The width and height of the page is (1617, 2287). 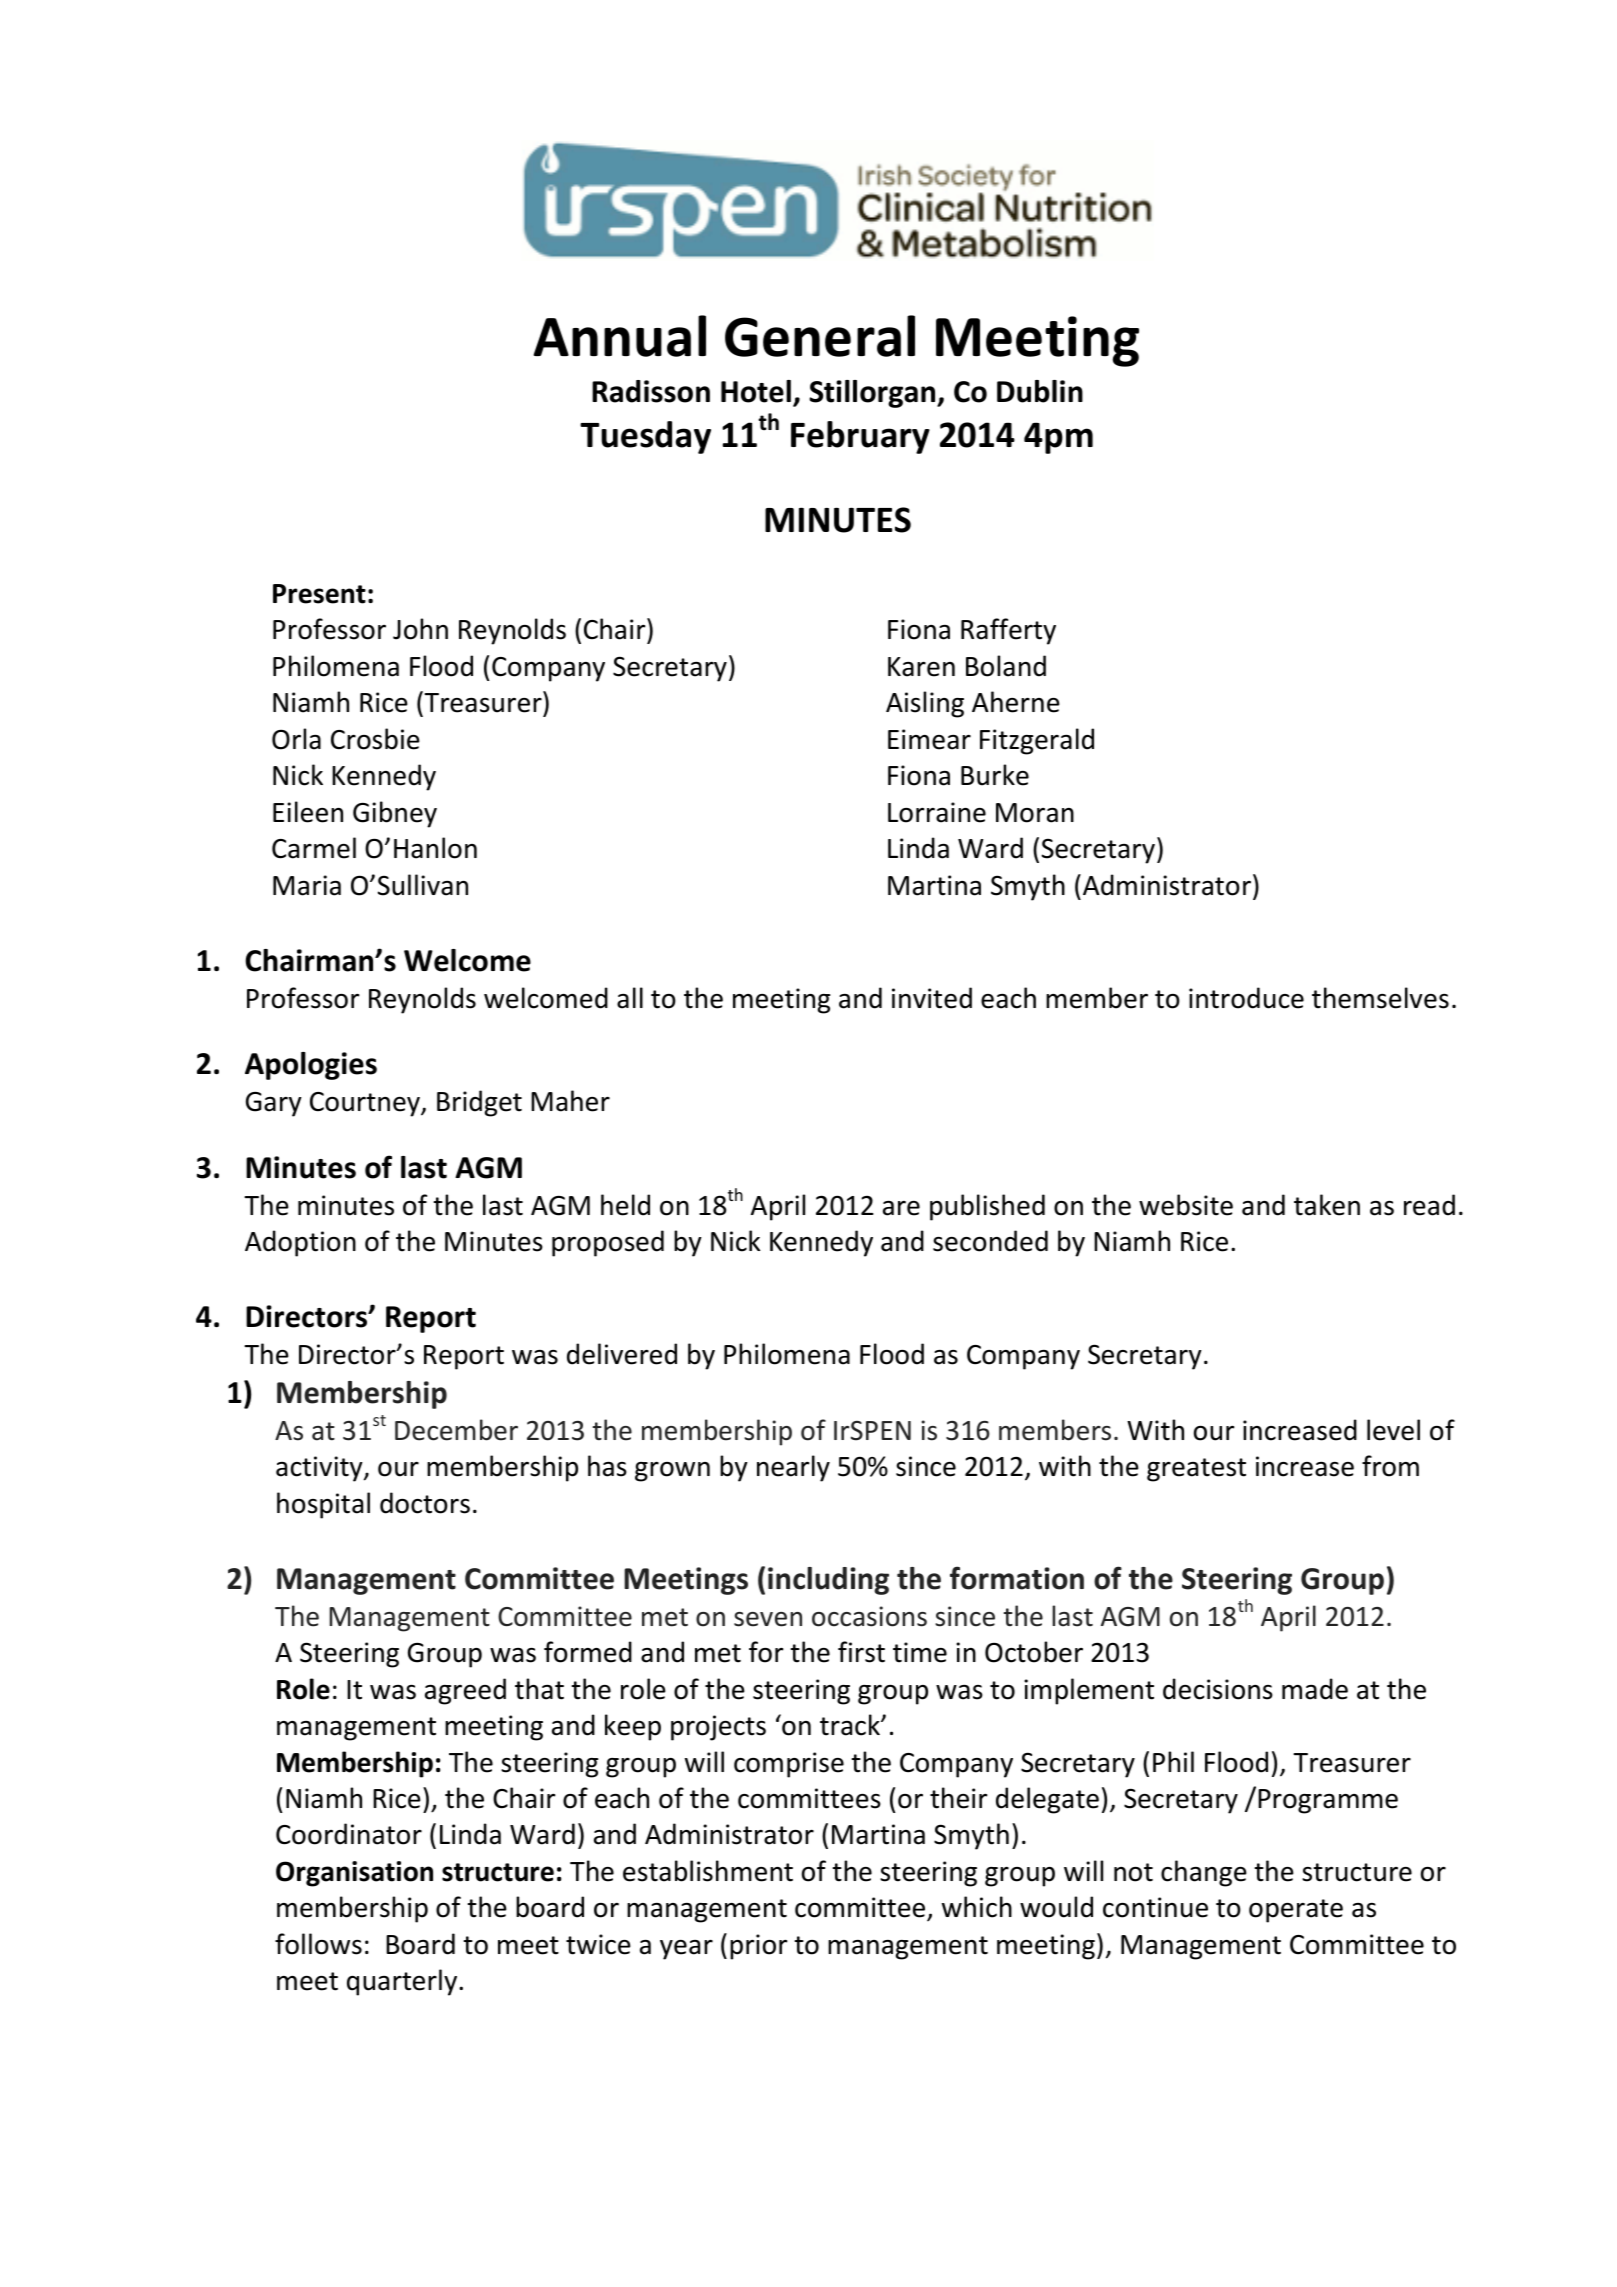 What do you see at coordinates (937, 812) in the page?
I see `Lorraine` at bounding box center [937, 812].
